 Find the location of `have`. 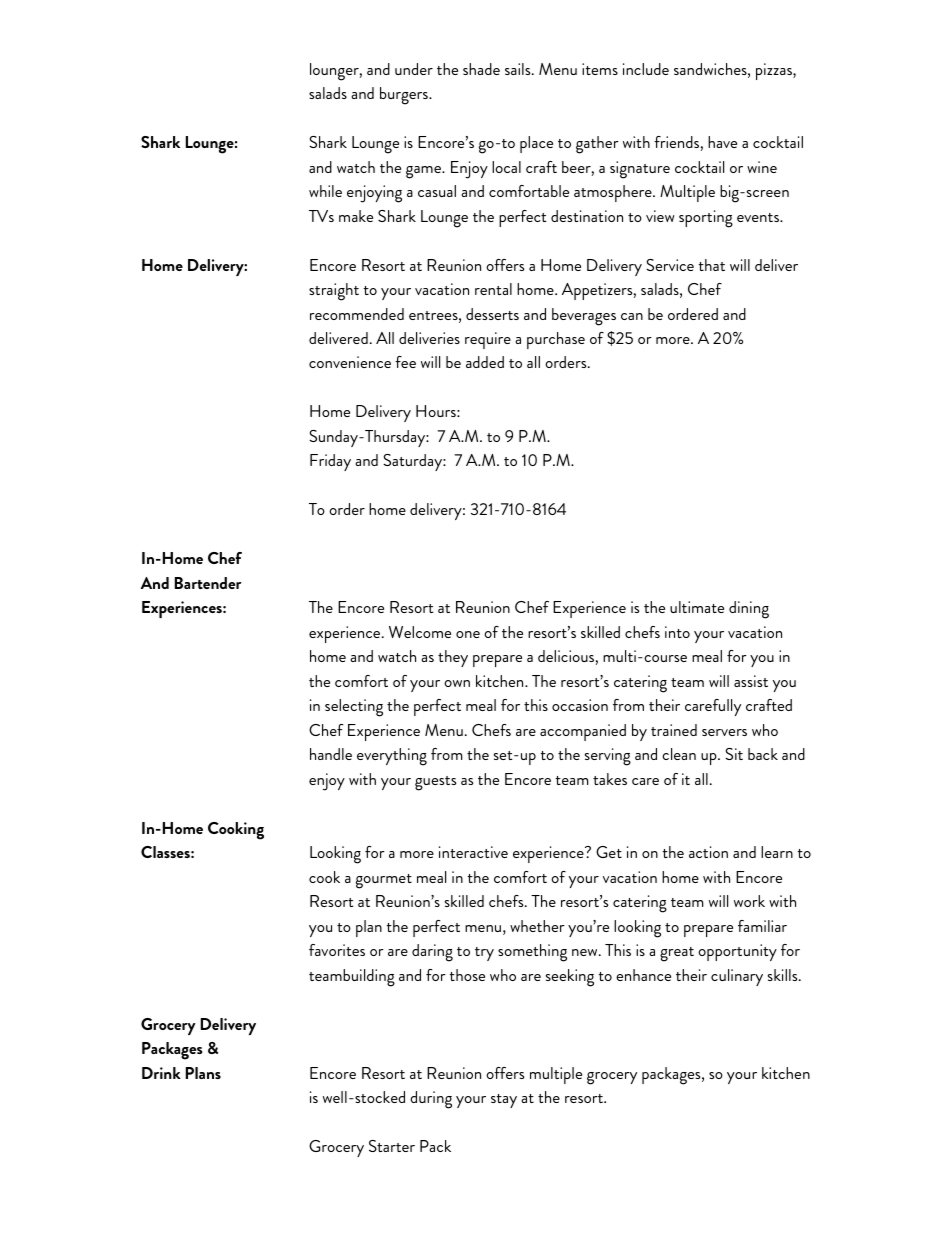

have is located at coordinates (722, 142).
